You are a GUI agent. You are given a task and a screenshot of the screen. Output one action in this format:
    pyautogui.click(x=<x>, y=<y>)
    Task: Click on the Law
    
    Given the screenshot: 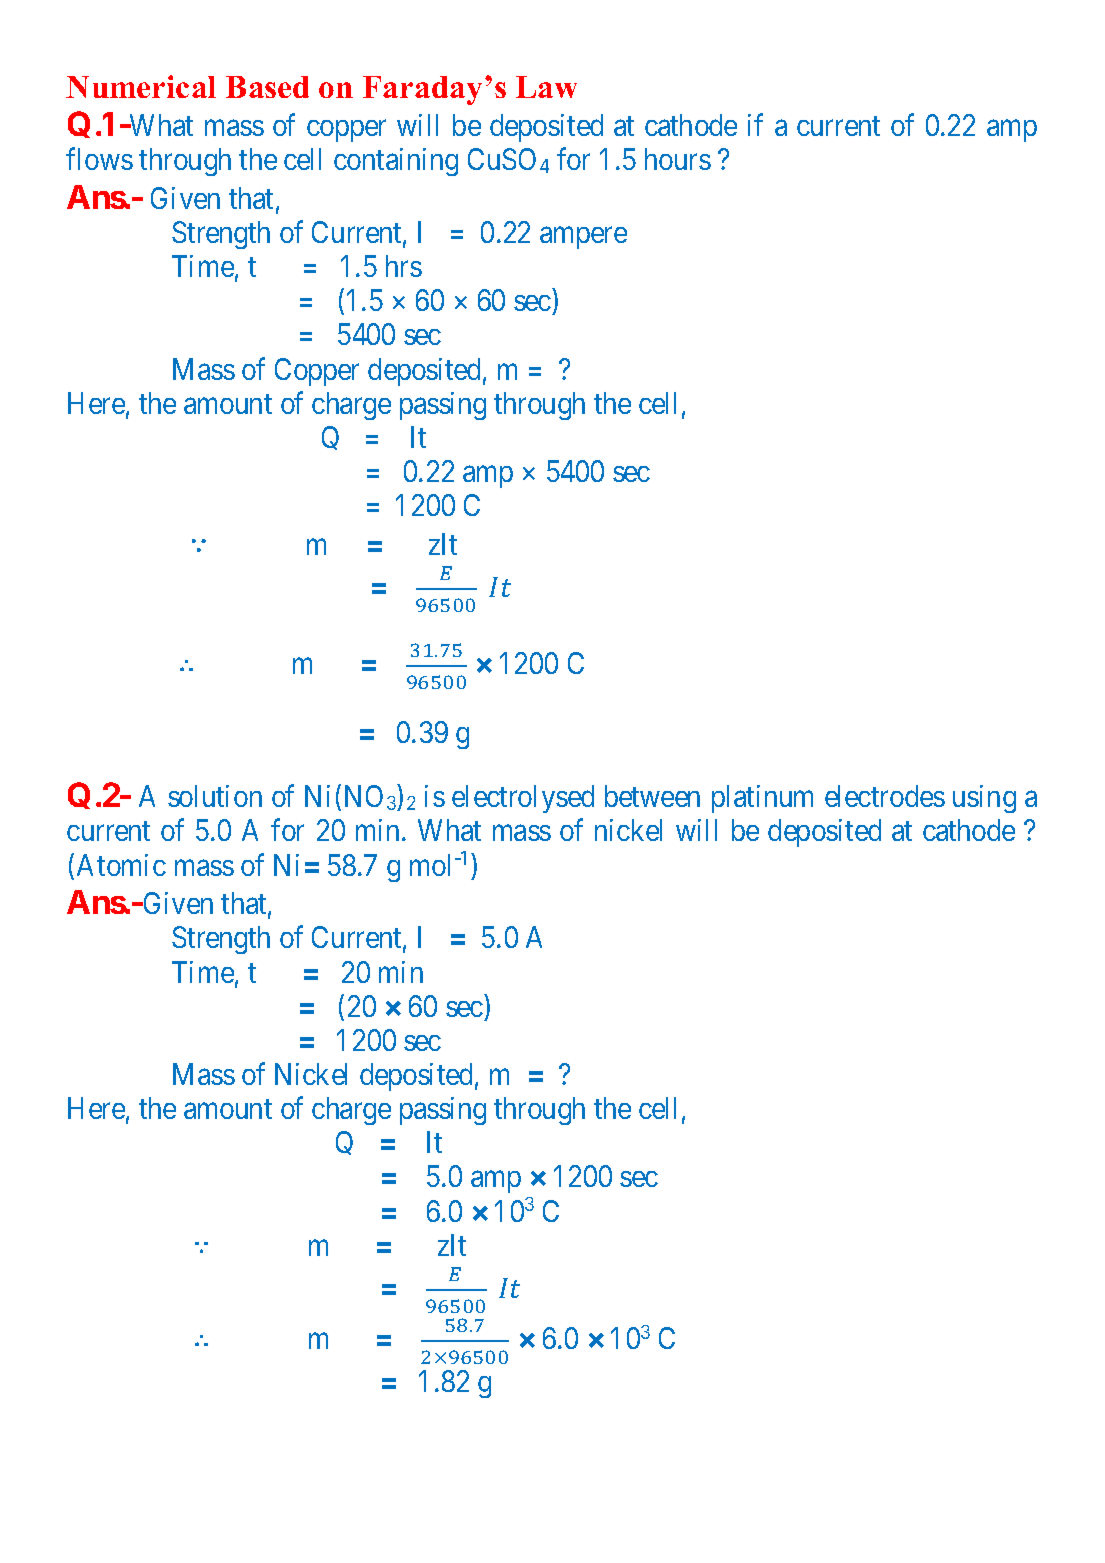 What is the action you would take?
    pyautogui.click(x=546, y=87)
